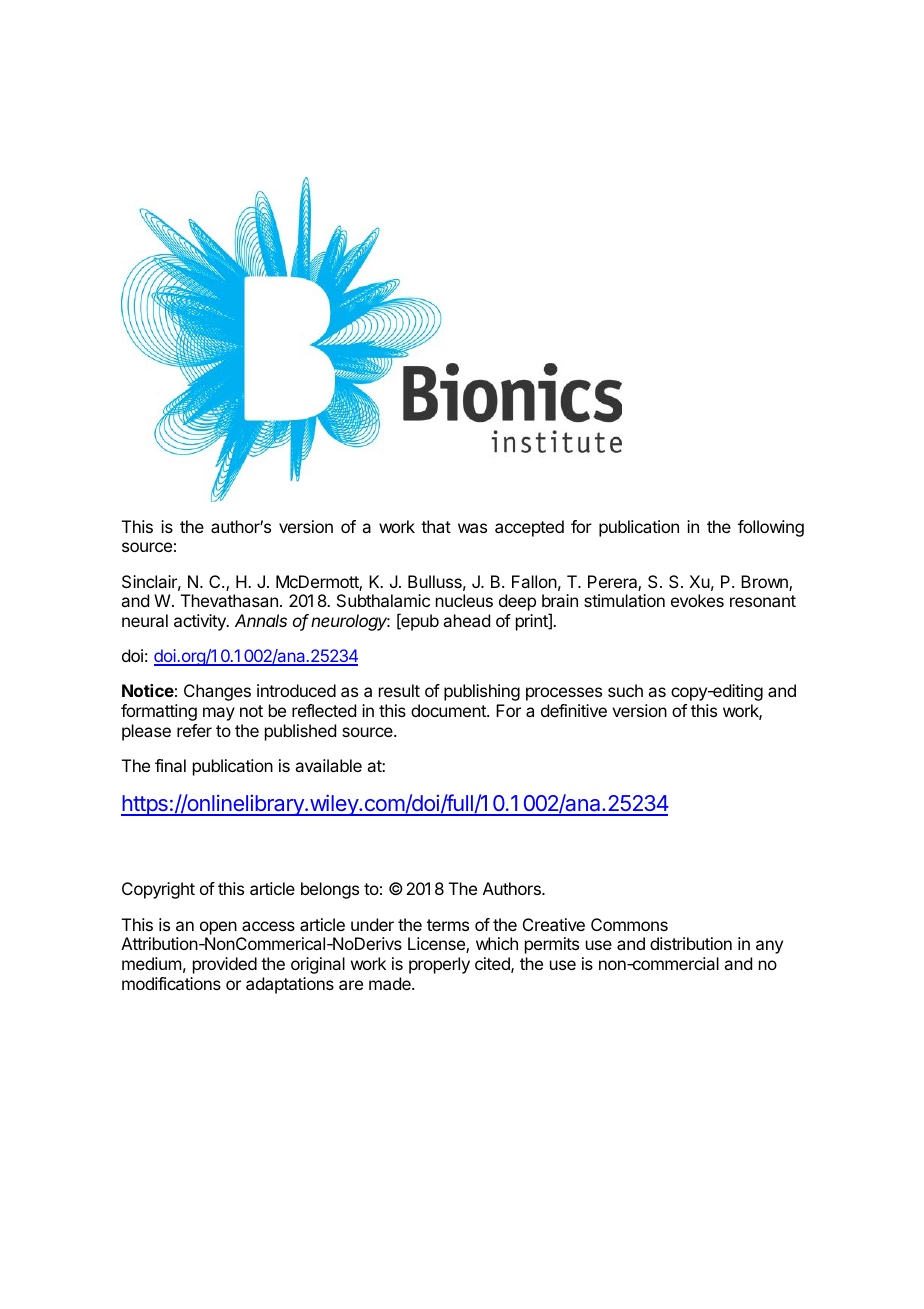  What do you see at coordinates (436, 526) in the screenshot?
I see `that` at bounding box center [436, 526].
